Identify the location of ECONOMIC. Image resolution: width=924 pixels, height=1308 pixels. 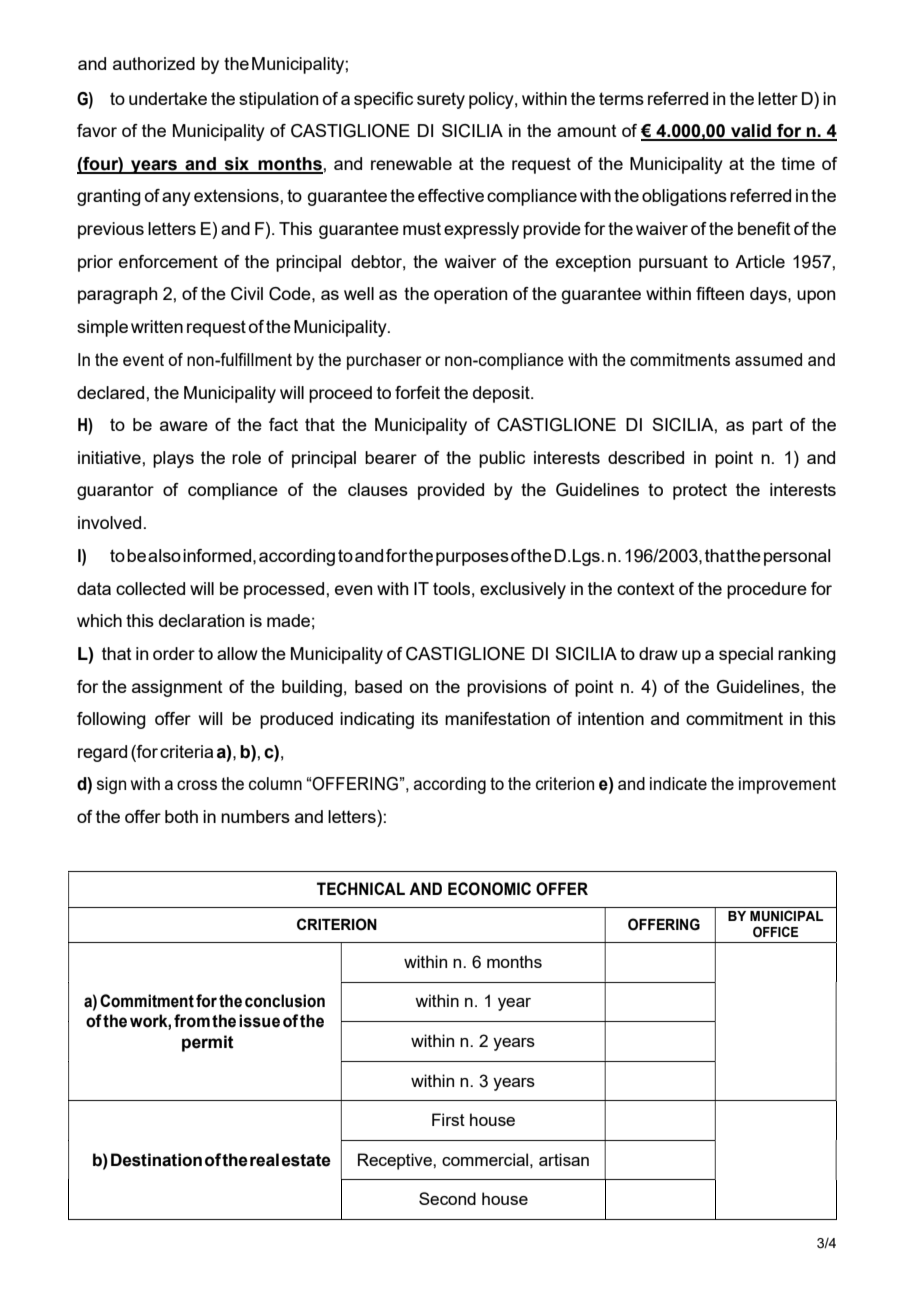
(489, 889).
